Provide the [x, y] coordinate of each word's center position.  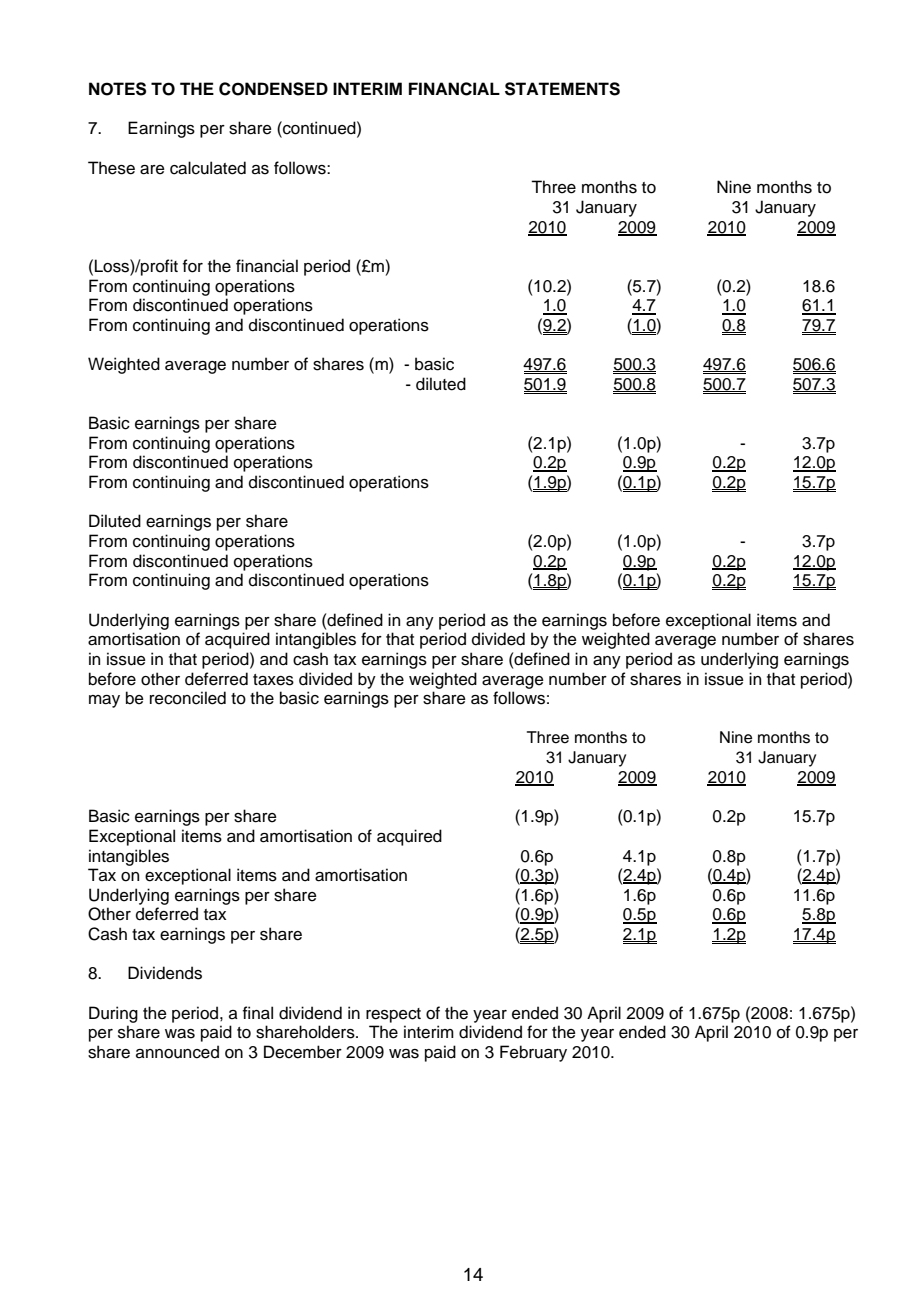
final [258, 1013]
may [104, 701]
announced [177, 1052]
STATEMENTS [562, 89]
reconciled [188, 698]
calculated [208, 168]
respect [393, 1015]
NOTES [117, 89]
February [533, 1053]
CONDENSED [273, 89]
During [113, 1014]
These [111, 168]
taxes [273, 680]
